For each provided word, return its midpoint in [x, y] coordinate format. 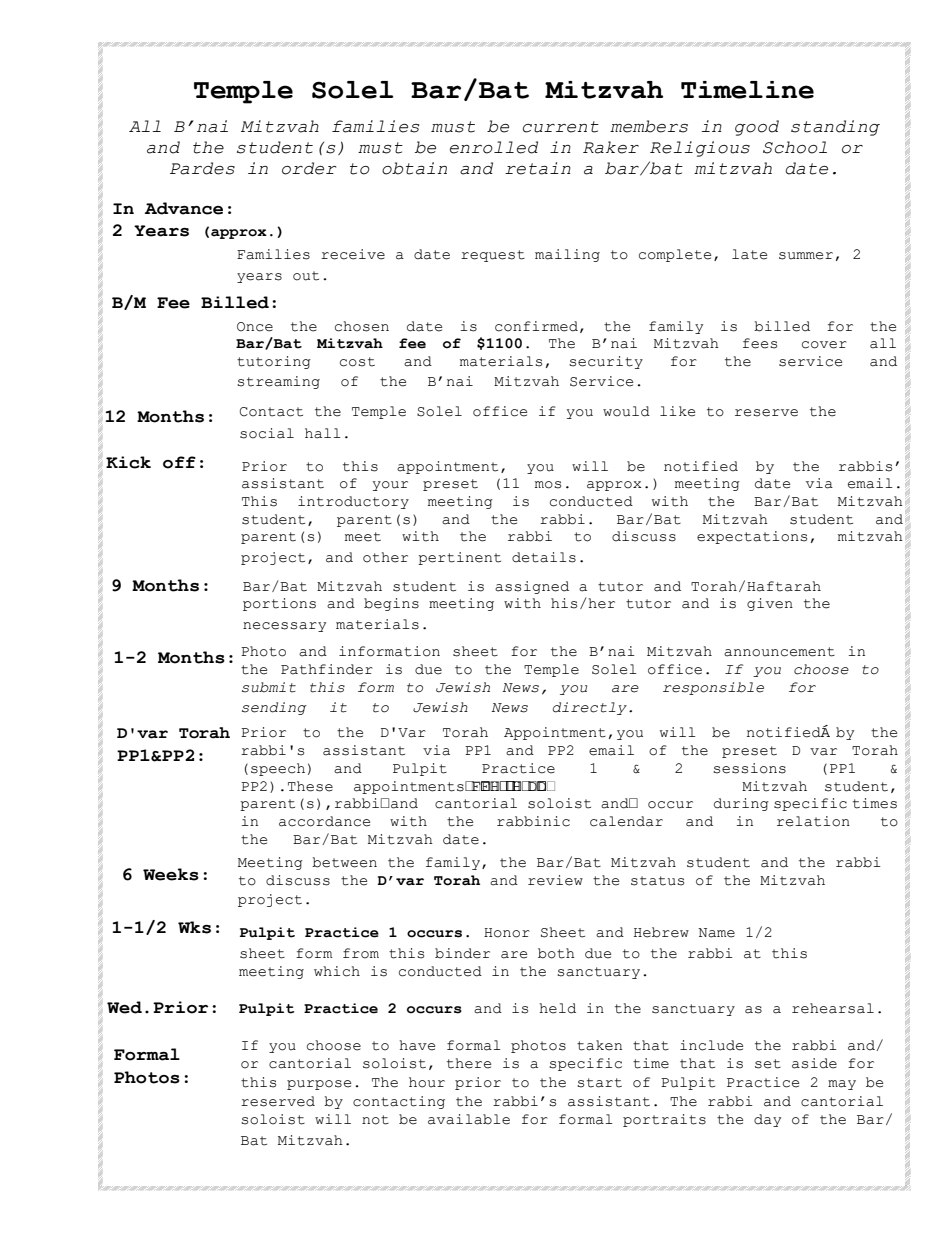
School [795, 147]
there [469, 1063]
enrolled [494, 147]
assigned [532, 587]
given [770, 604]
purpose [319, 1085]
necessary [284, 627]
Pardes [202, 168]
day [767, 1120]
